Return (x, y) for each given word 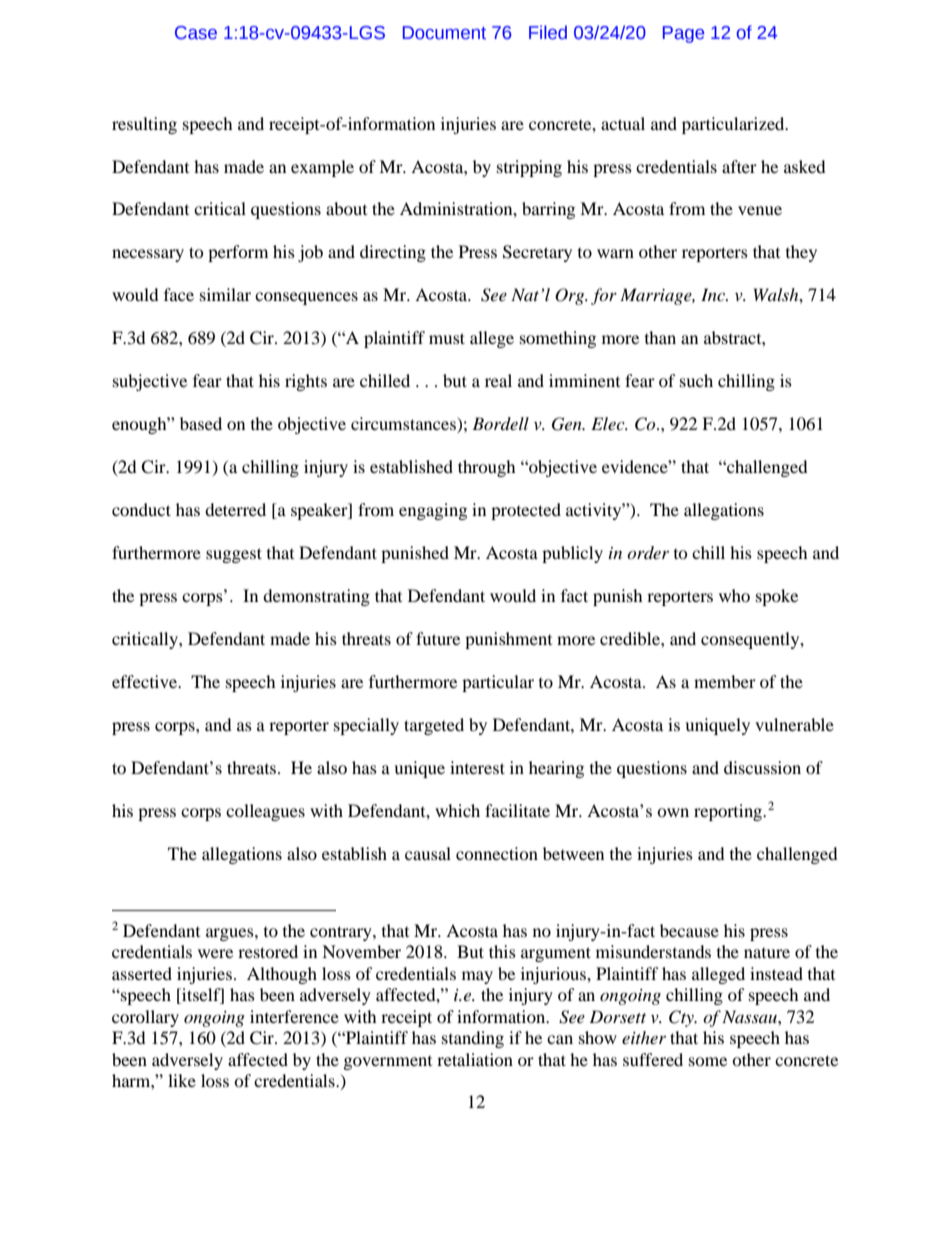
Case (196, 33)
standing (473, 1039)
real (498, 380)
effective (145, 681)
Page (683, 34)
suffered (653, 1059)
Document (444, 33)
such (696, 380)
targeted (434, 726)
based (201, 423)
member (725, 681)
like (182, 1080)
